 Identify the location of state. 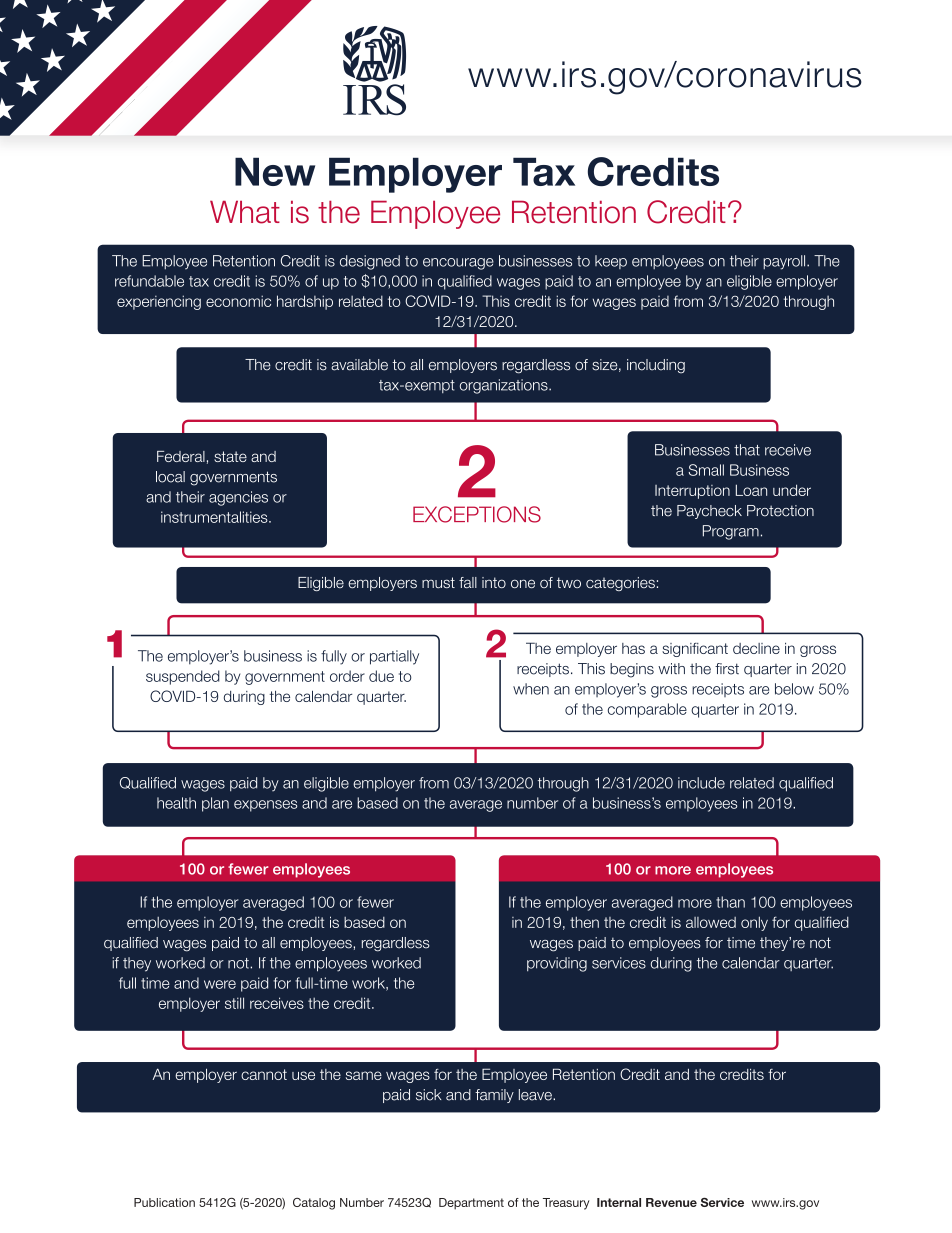
(230, 456).
